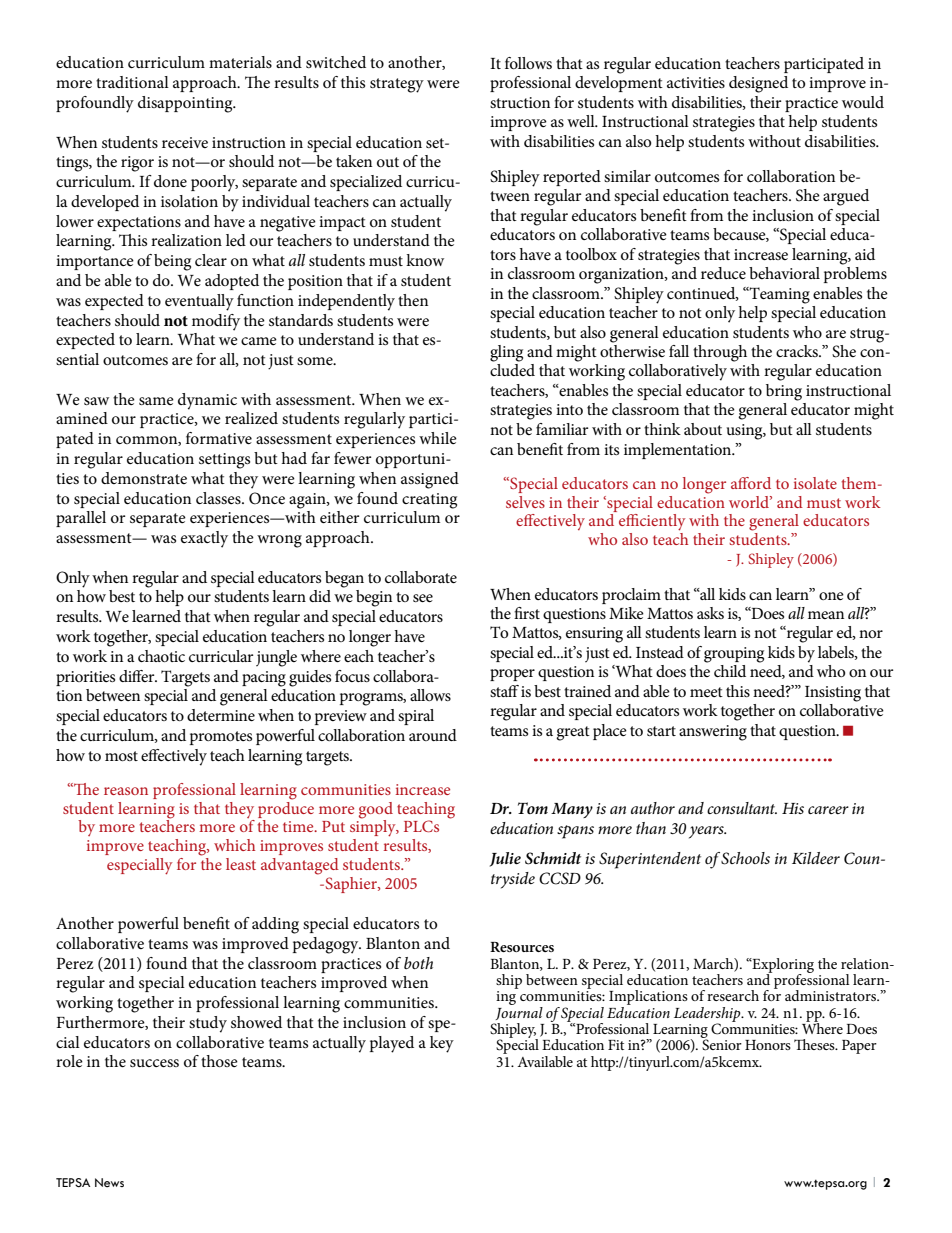 The width and height of the screenshot is (952, 1233). Describe the element at coordinates (751, 483) in the screenshot. I see `afford` at that location.
